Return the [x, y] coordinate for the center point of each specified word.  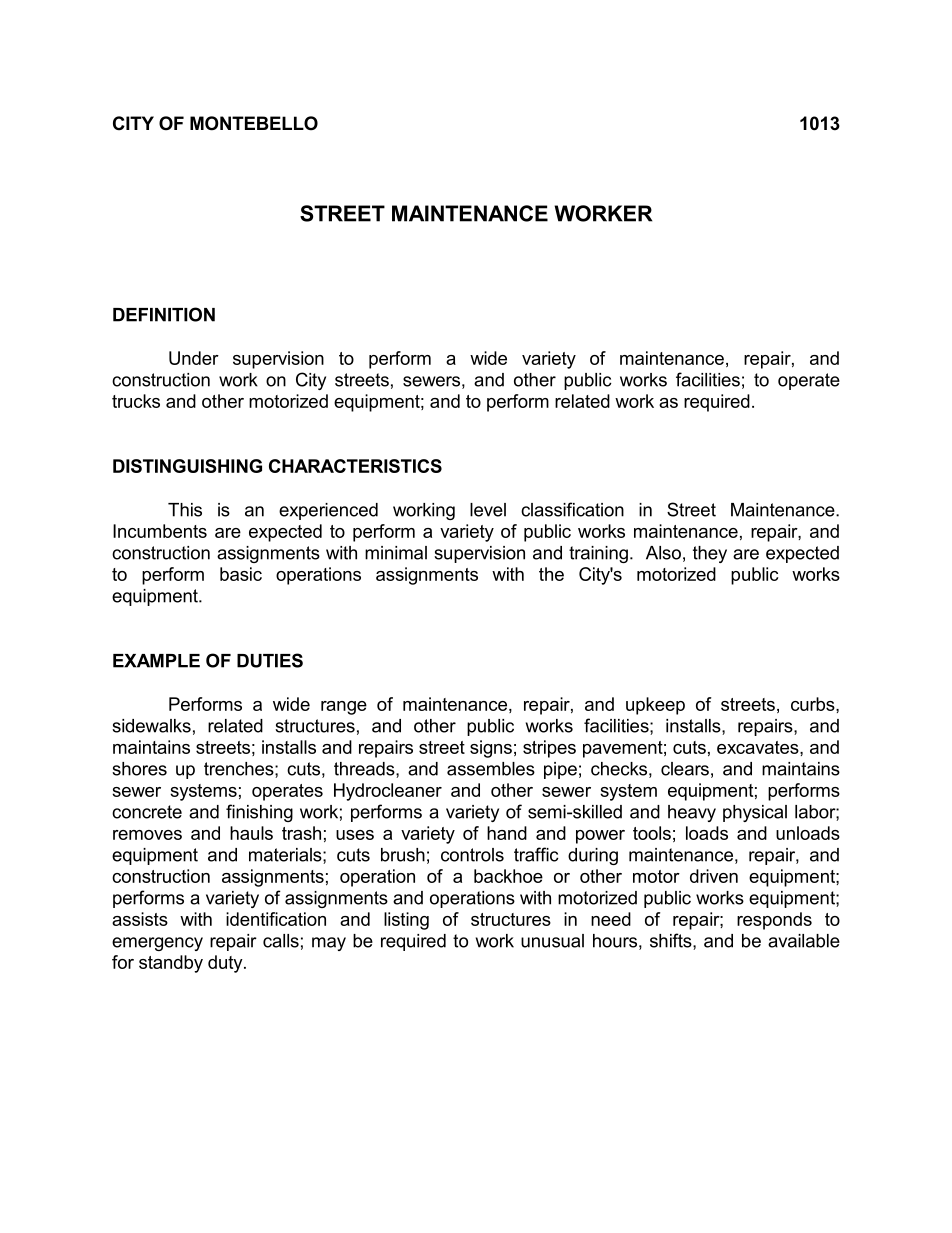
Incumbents [160, 531]
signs [491, 749]
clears [685, 769]
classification [572, 509]
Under [194, 358]
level [488, 510]
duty [226, 964]
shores [139, 769]
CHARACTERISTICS [355, 466]
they [710, 554]
